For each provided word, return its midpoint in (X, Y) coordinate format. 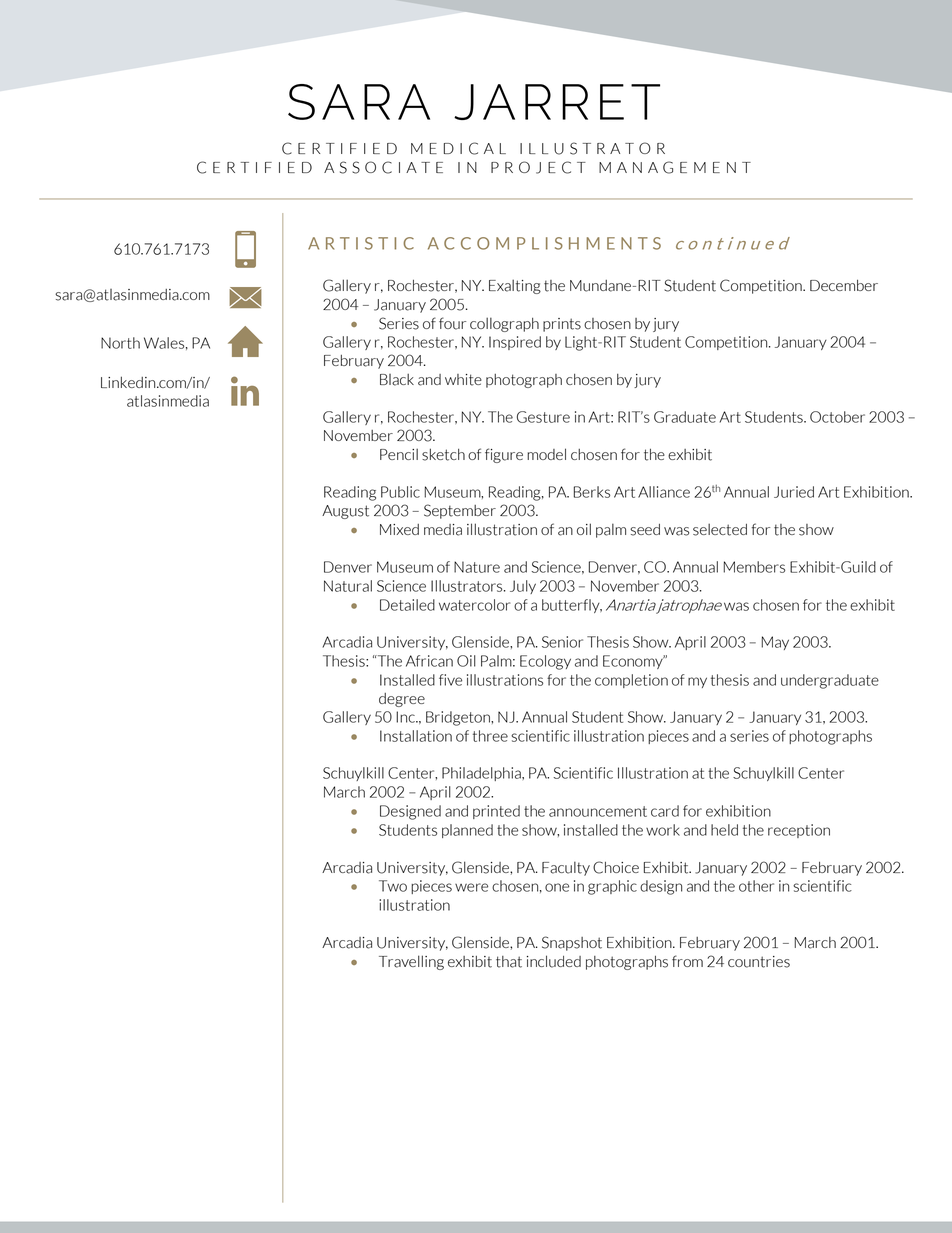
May (775, 643)
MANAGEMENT (675, 167)
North (120, 343)
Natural (348, 586)
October (837, 417)
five (450, 680)
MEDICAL (458, 148)
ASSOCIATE (383, 167)
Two (393, 886)
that (509, 962)
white (463, 380)
